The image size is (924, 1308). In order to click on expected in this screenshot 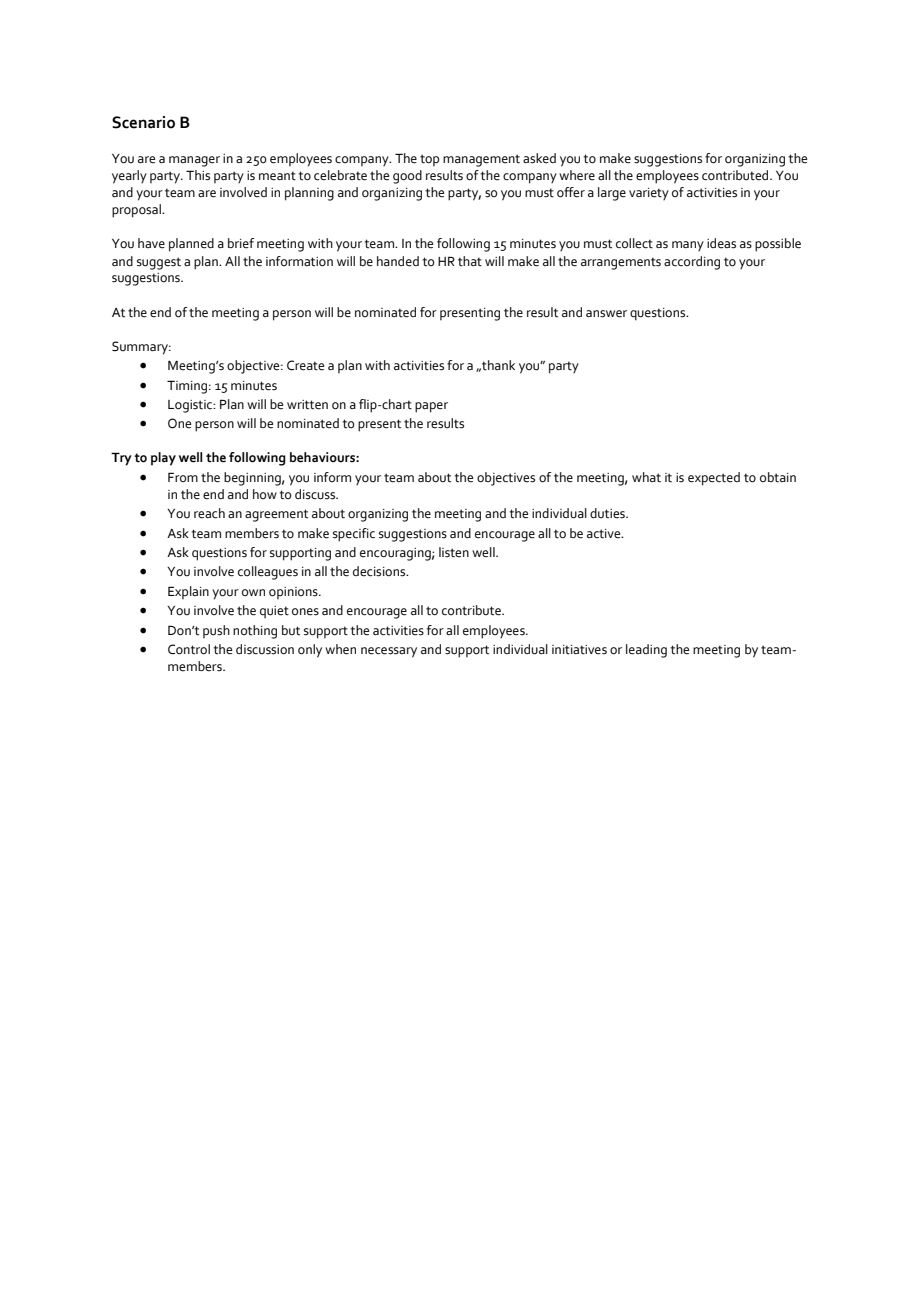, I will do `click(714, 479)`.
